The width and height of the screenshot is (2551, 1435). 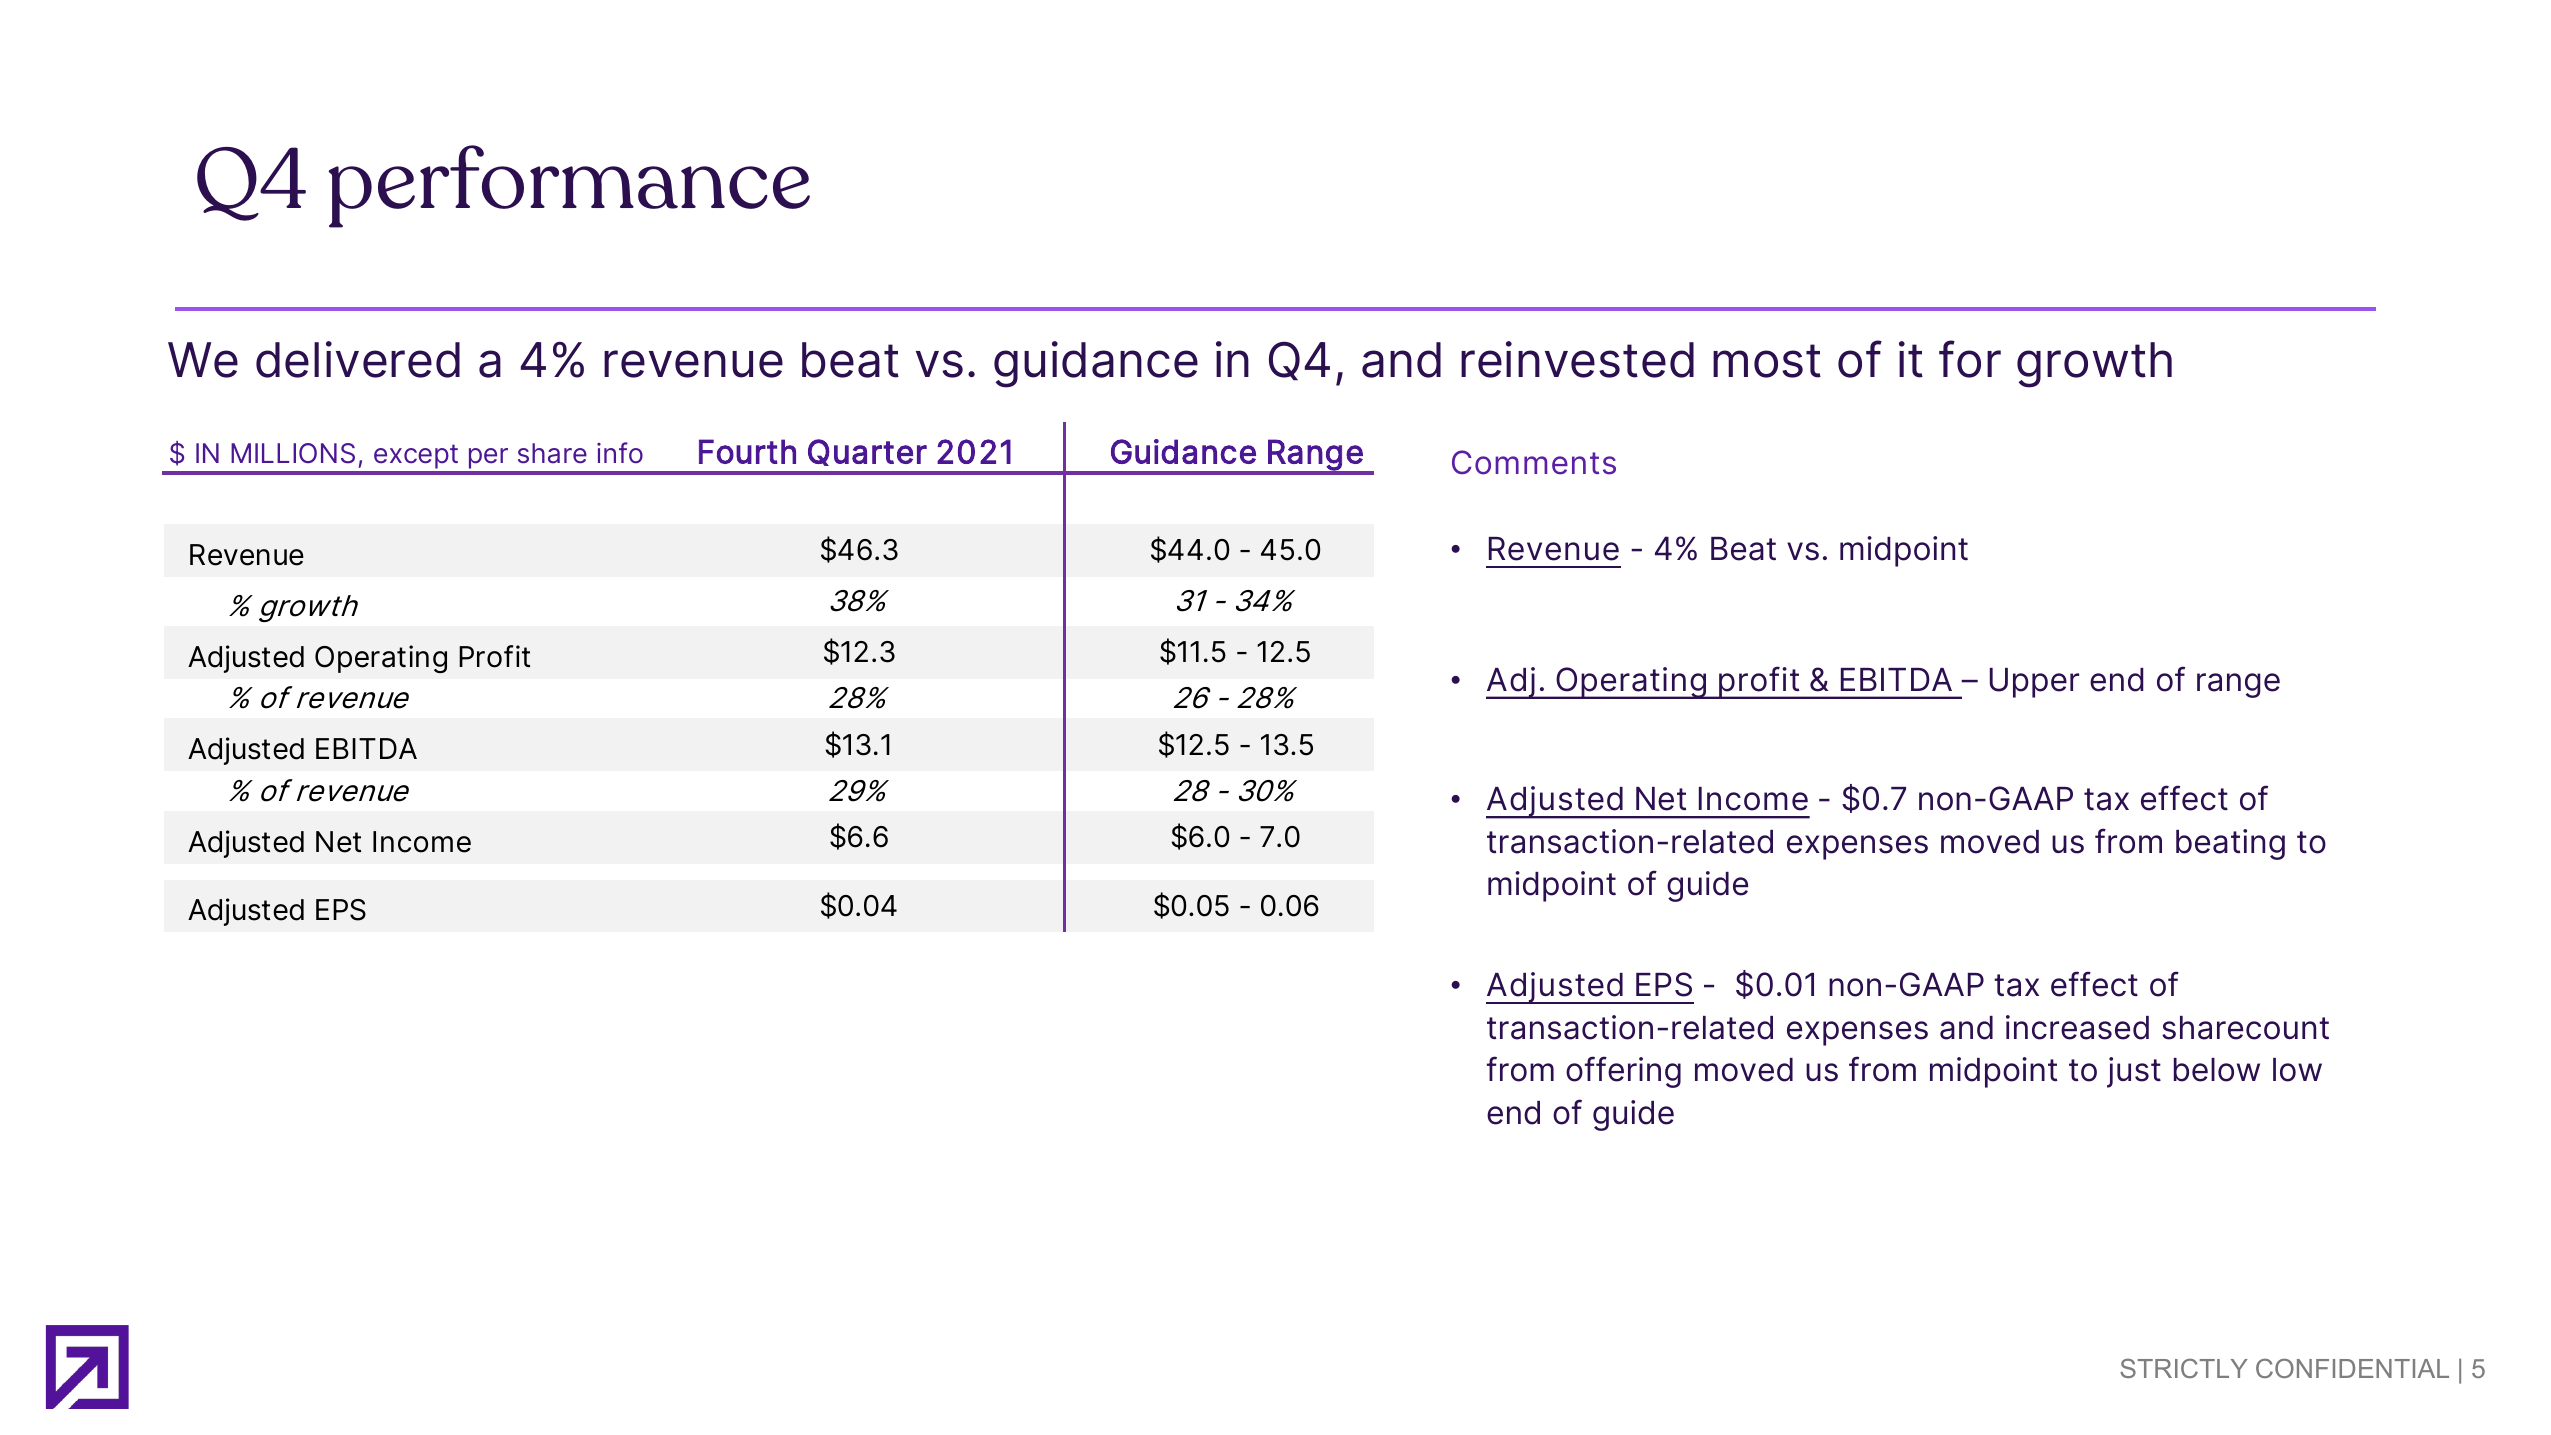 I want to click on Comments, so click(x=1534, y=462).
